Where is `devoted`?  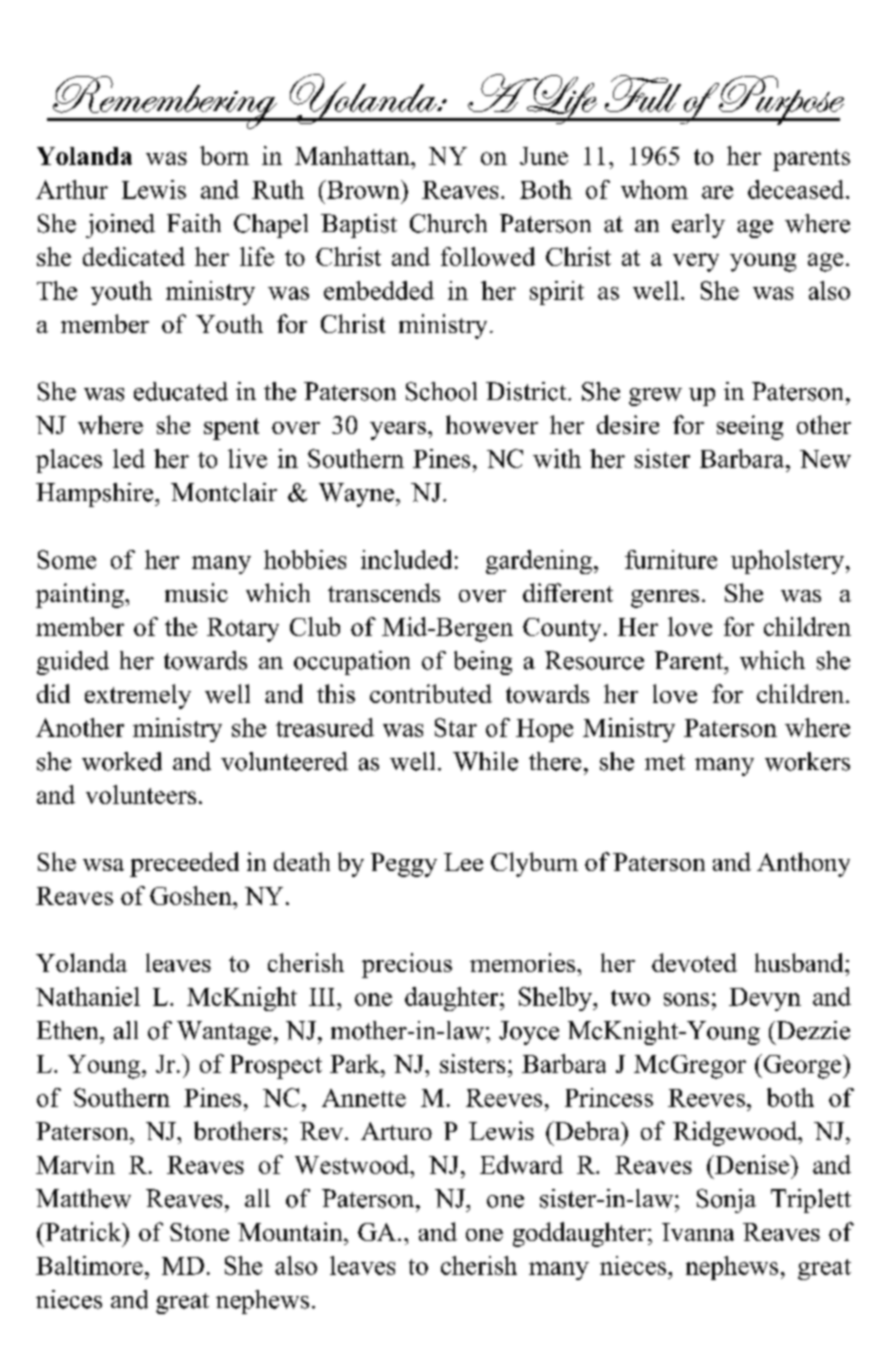
devoted is located at coordinates (694, 962).
